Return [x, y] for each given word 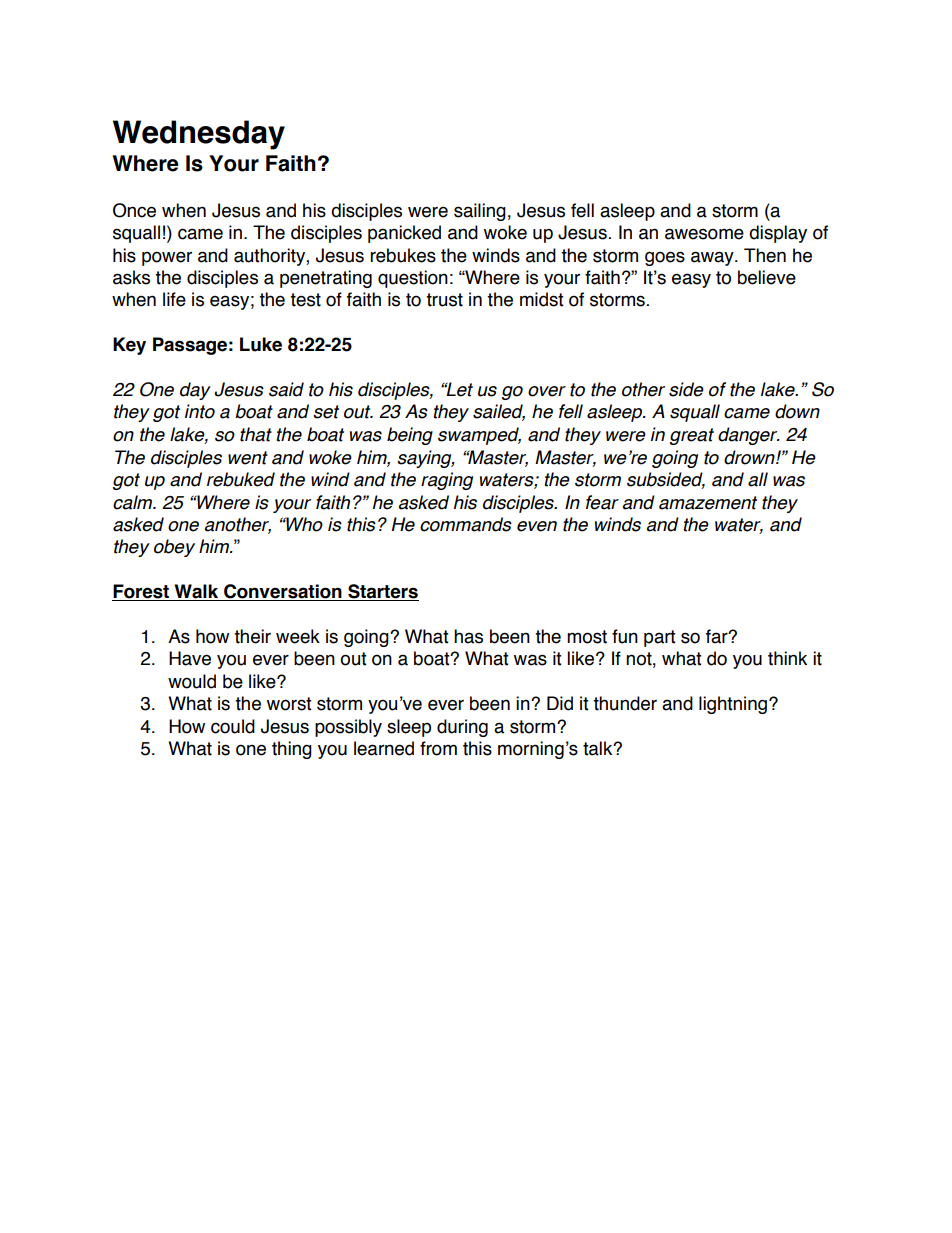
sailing [480, 212]
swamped [479, 436]
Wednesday [199, 135]
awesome [704, 234]
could [233, 726]
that [256, 434]
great [692, 436]
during [462, 728]
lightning [733, 705]
